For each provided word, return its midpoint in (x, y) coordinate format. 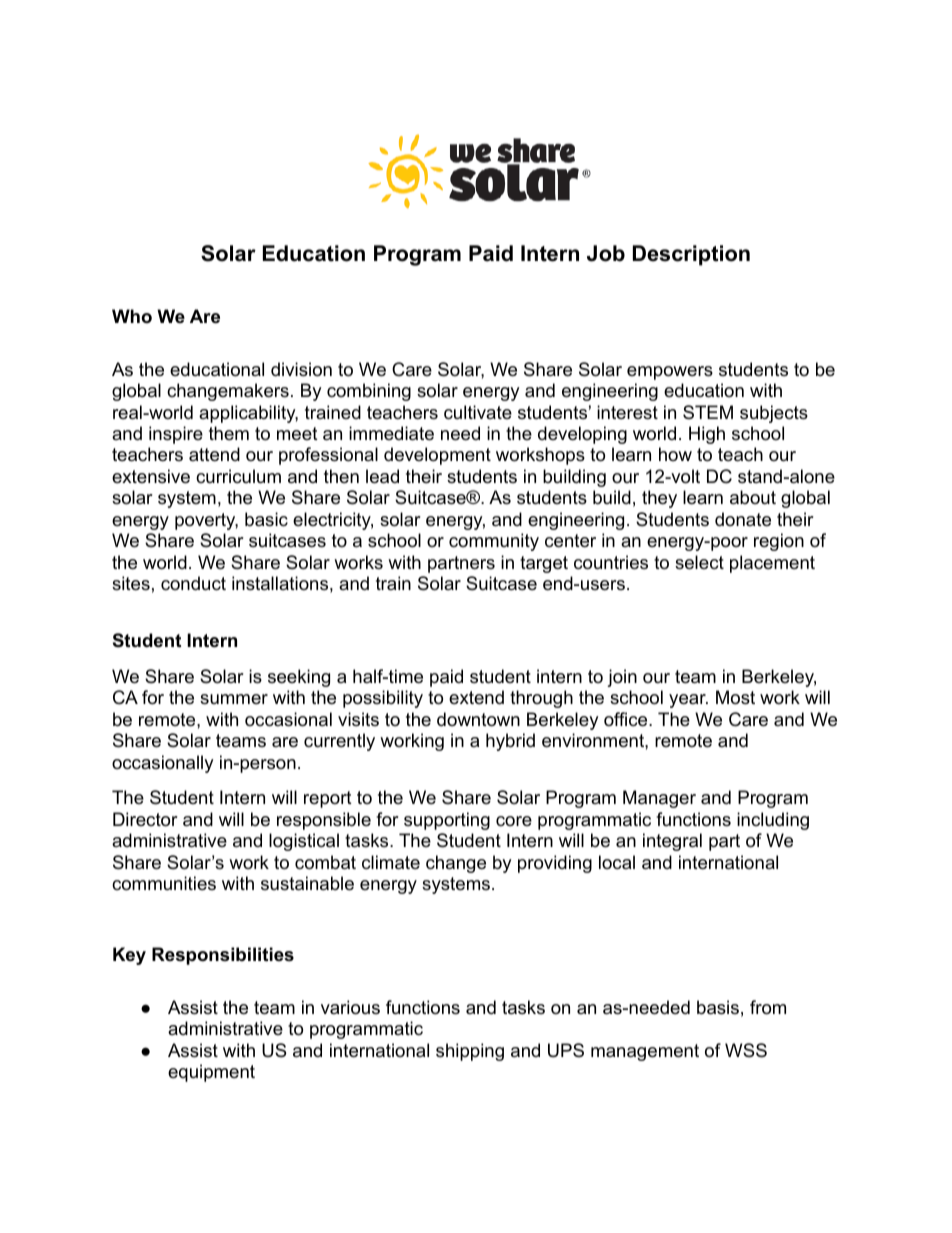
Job (606, 253)
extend (476, 697)
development (437, 456)
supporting (447, 821)
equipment (211, 1073)
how (675, 454)
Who (132, 316)
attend (214, 454)
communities (164, 883)
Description (691, 255)
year (688, 701)
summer (234, 699)
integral (672, 842)
